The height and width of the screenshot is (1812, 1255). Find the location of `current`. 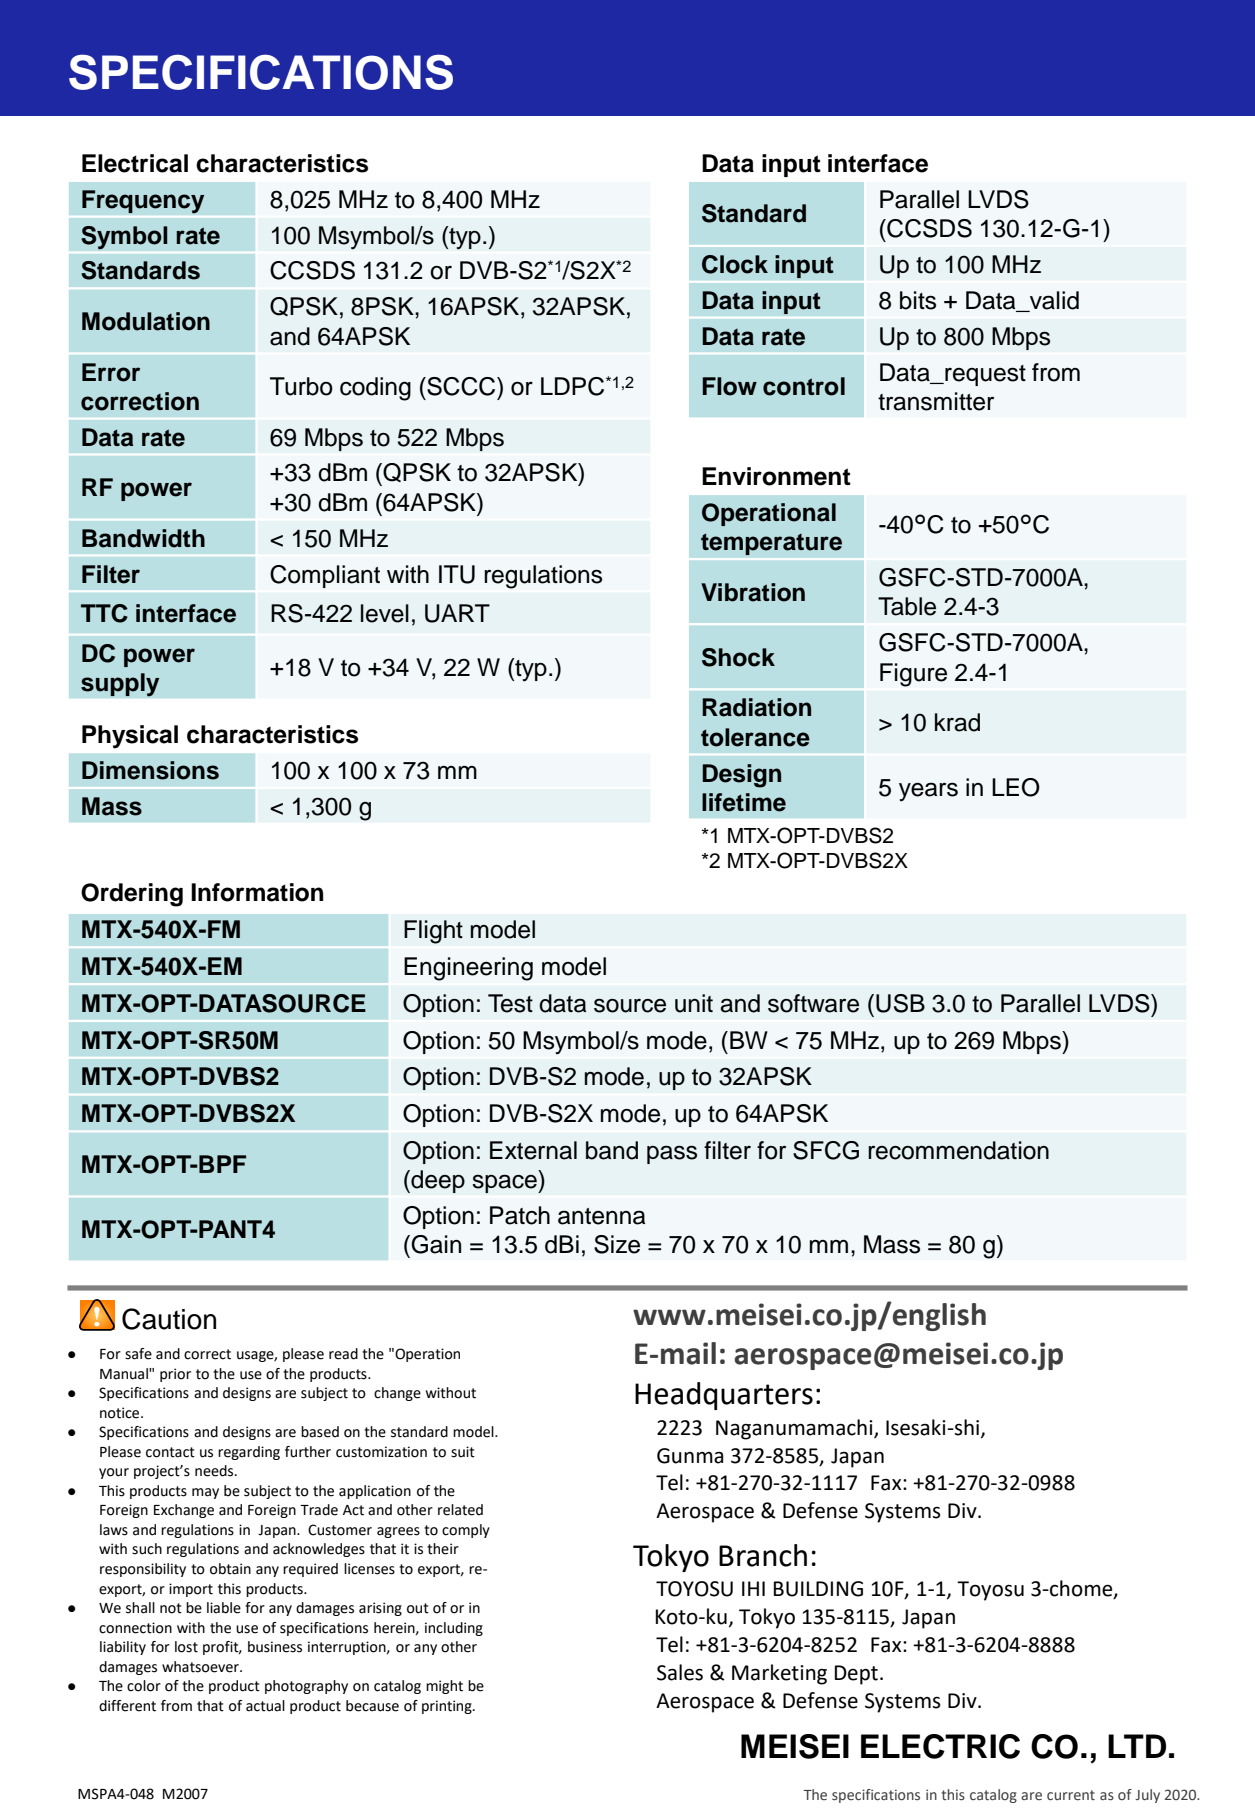

current is located at coordinates (1071, 1795).
